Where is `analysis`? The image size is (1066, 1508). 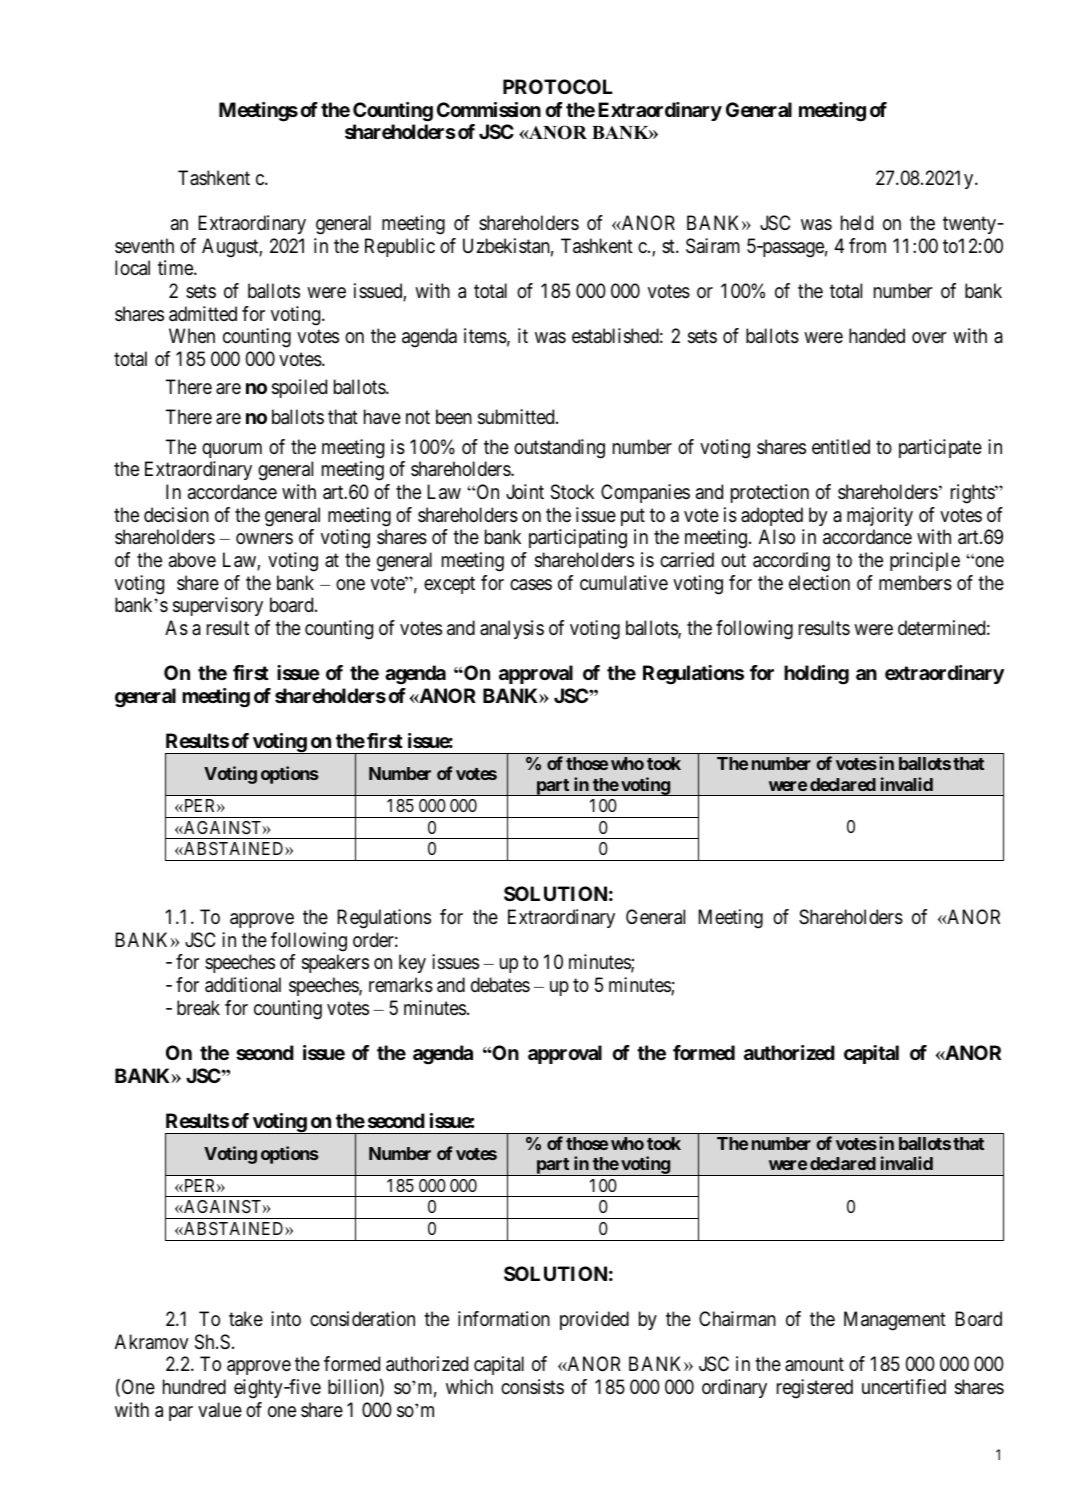 analysis is located at coordinates (512, 629).
